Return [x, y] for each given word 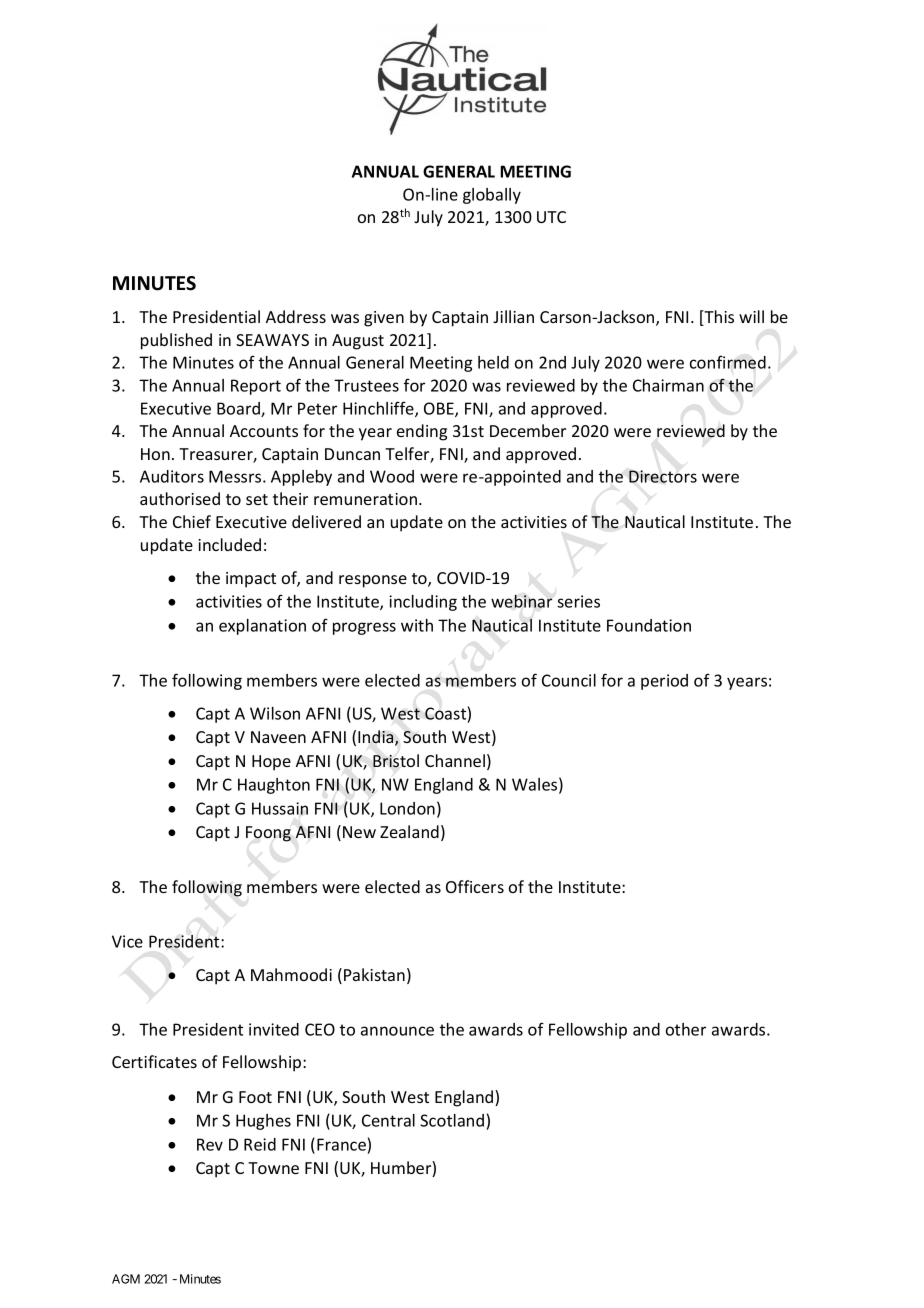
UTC [551, 217]
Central [388, 1120]
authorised [180, 498]
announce [397, 1031]
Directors [663, 476]
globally [492, 196]
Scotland [453, 1122]
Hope [271, 763]
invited [274, 1029]
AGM [126, 1279]
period [664, 682]
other [686, 1029]
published [176, 341]
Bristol [396, 761]
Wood [392, 476]
